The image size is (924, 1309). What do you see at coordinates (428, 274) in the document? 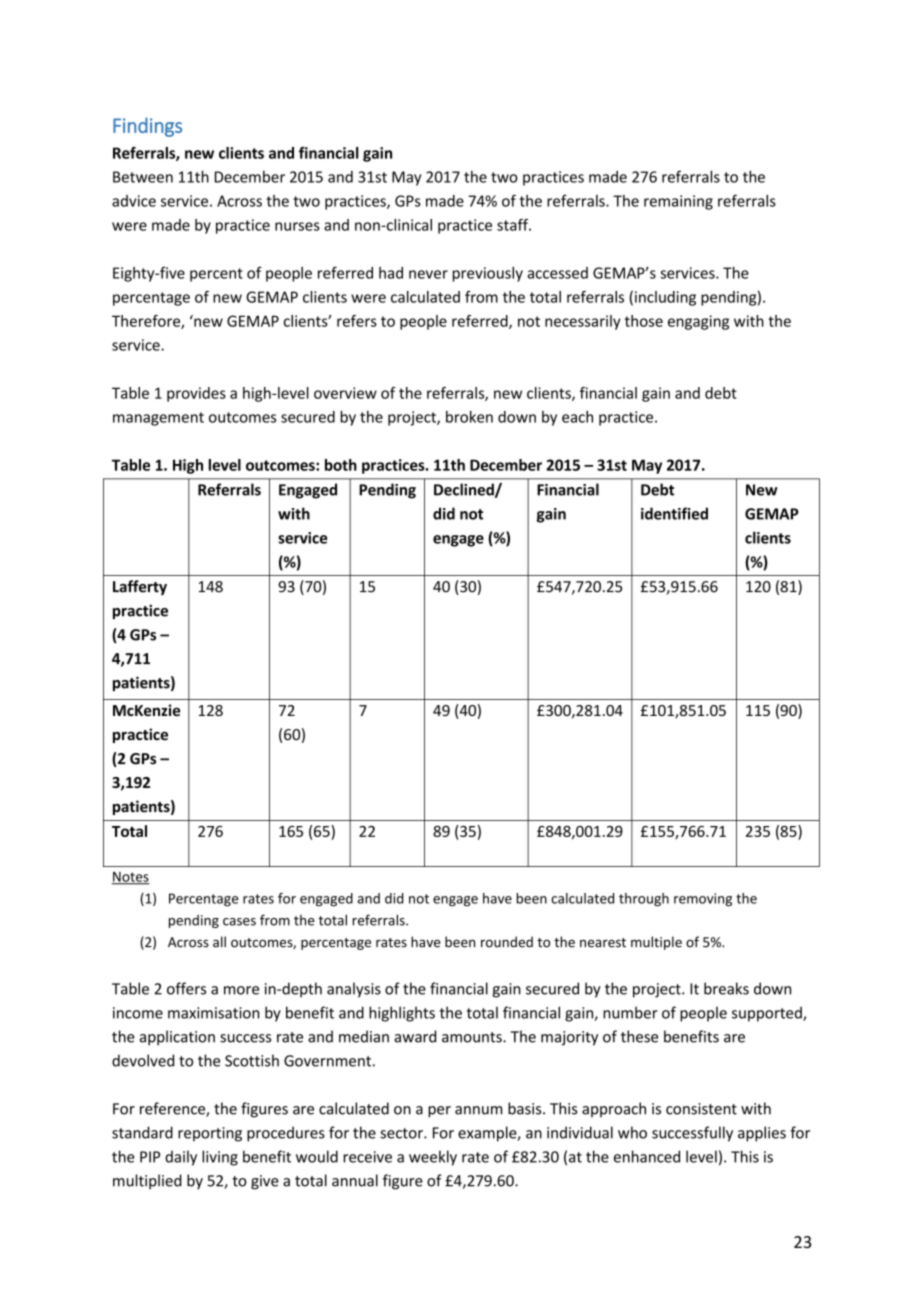
I see `never` at bounding box center [428, 274].
